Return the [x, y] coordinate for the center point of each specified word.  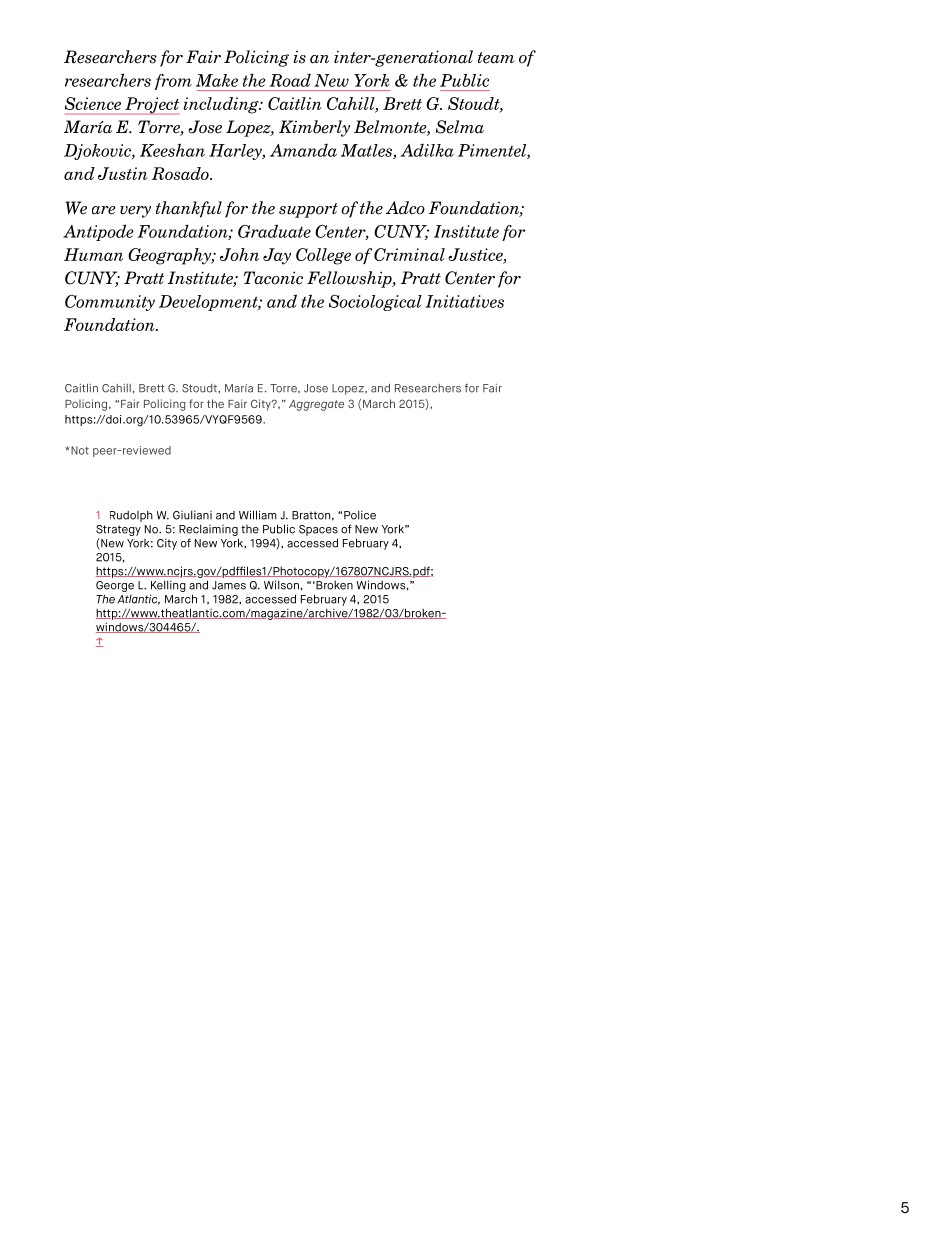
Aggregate [316, 405]
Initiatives [464, 301]
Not [79, 450]
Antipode [98, 233]
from [173, 82]
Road [290, 80]
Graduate [274, 231]
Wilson [281, 585]
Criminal [409, 254]
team [496, 58]
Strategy [118, 530]
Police [360, 515]
